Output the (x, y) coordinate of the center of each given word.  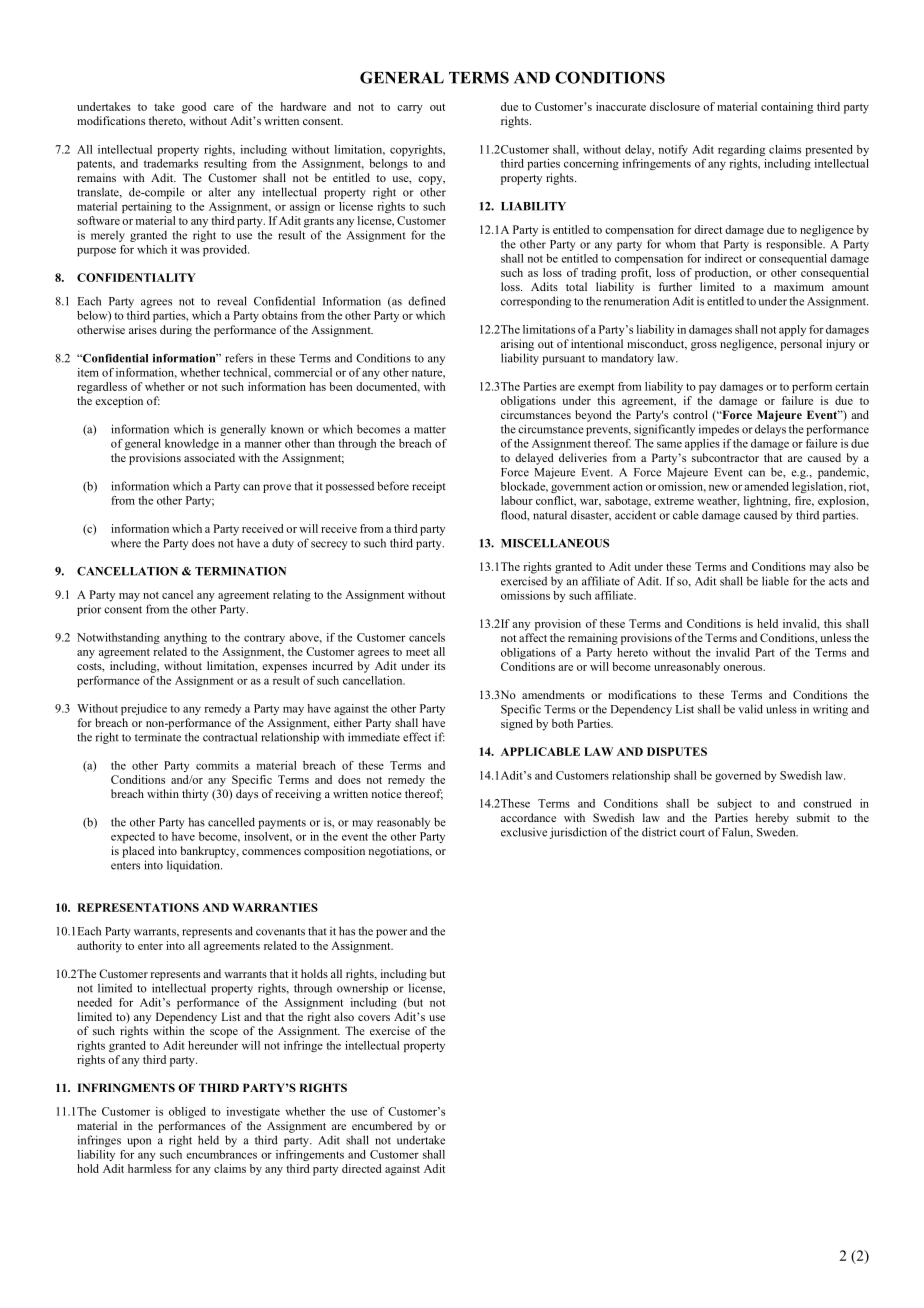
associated (209, 457)
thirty (195, 795)
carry (410, 109)
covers (374, 1018)
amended (766, 486)
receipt (429, 487)
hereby (772, 819)
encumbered (382, 1125)
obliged (187, 1112)
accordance (528, 817)
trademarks (171, 163)
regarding (741, 150)
